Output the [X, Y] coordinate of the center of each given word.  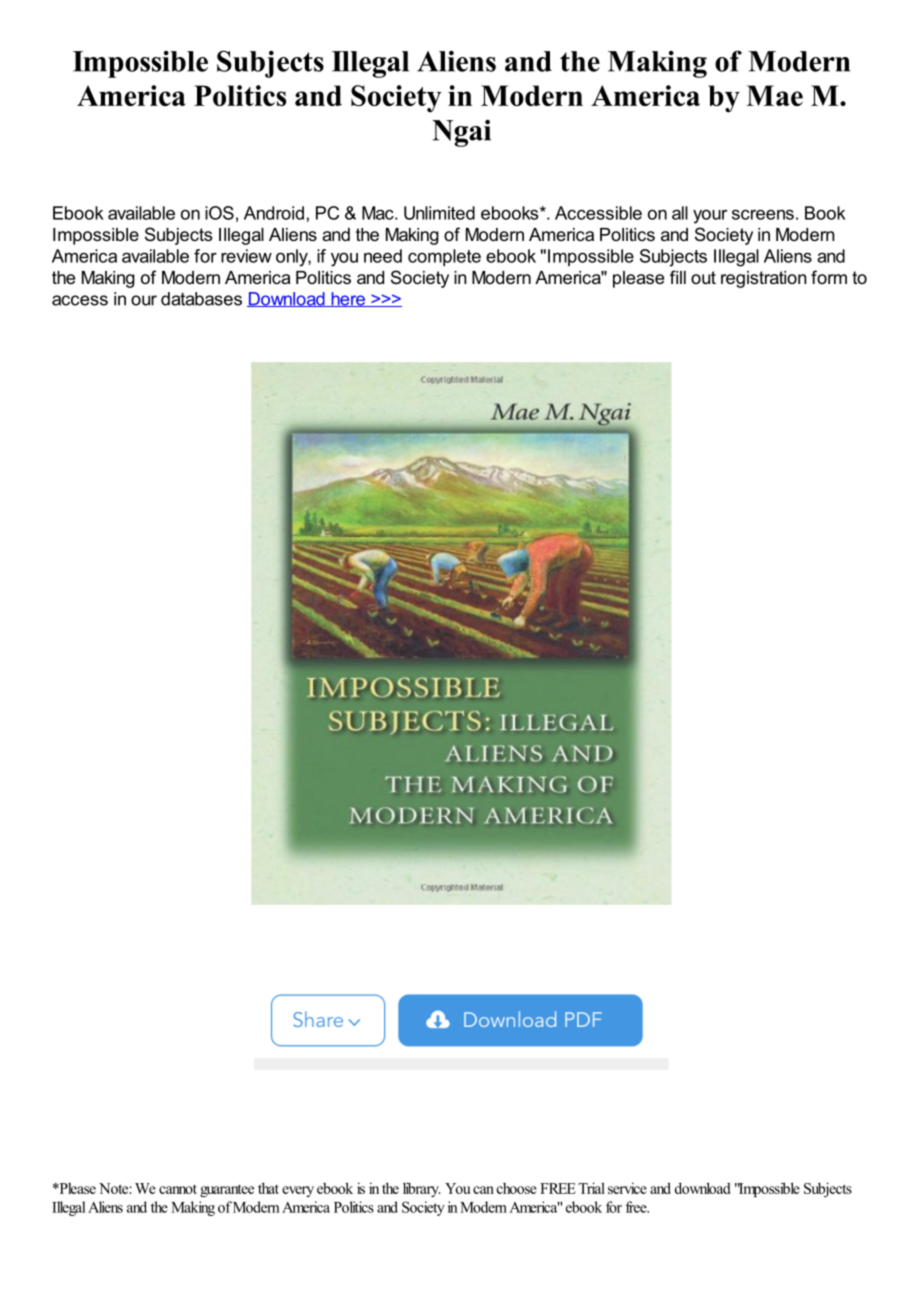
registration [763, 279]
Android [274, 213]
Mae [774, 95]
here [348, 299]
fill [678, 277]
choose [517, 1188]
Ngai [461, 133]
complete [444, 257]
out [703, 277]
